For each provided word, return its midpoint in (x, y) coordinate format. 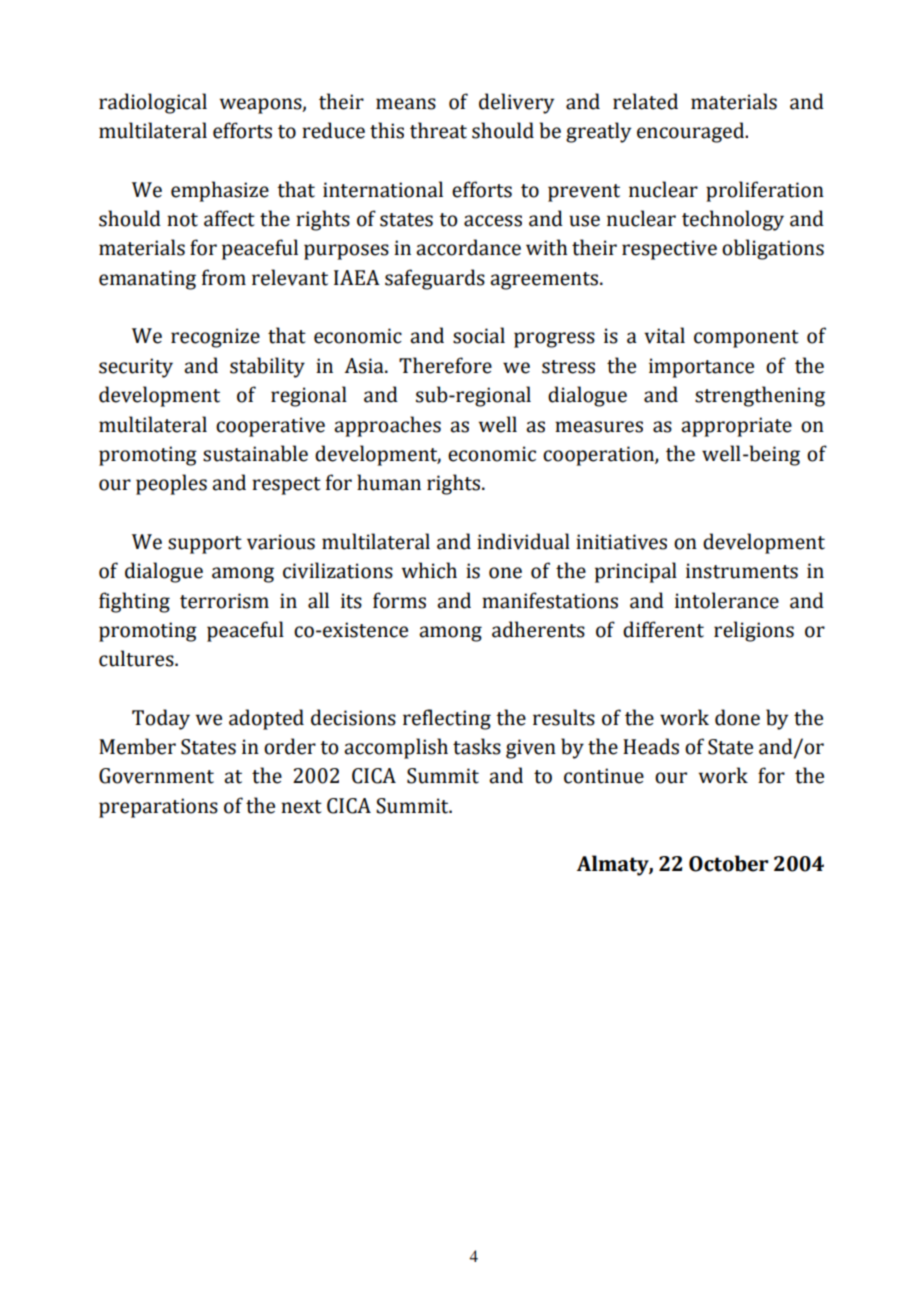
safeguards (435, 279)
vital (664, 335)
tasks (477, 746)
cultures (137, 658)
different (663, 629)
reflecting (447, 719)
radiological (153, 103)
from (224, 277)
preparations (158, 808)
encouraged (692, 132)
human (389, 482)
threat (438, 130)
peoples (171, 484)
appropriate (736, 427)
